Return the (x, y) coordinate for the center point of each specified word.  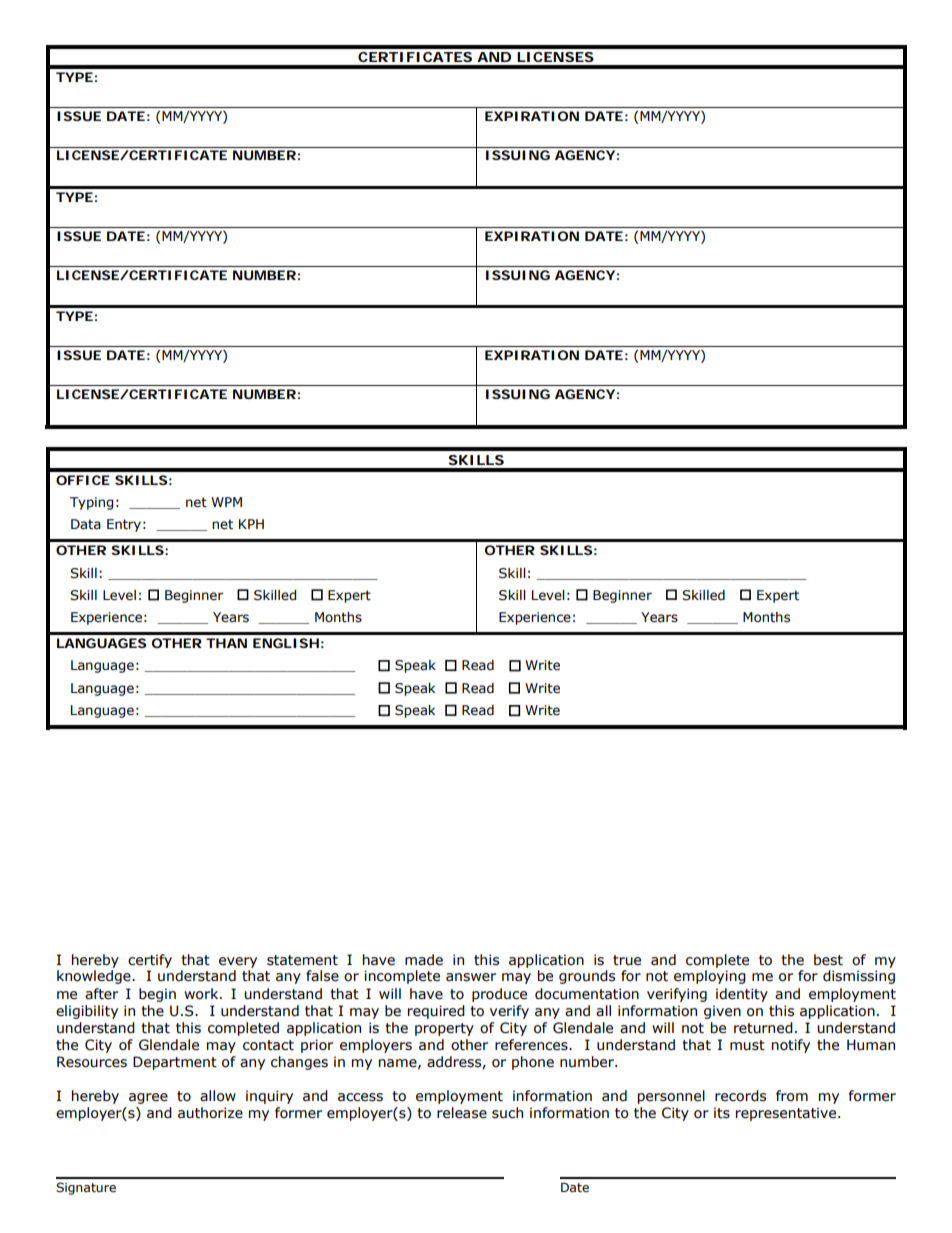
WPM (226, 502)
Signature (86, 1188)
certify (150, 961)
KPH (251, 524)
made (424, 960)
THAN (226, 643)
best (828, 960)
